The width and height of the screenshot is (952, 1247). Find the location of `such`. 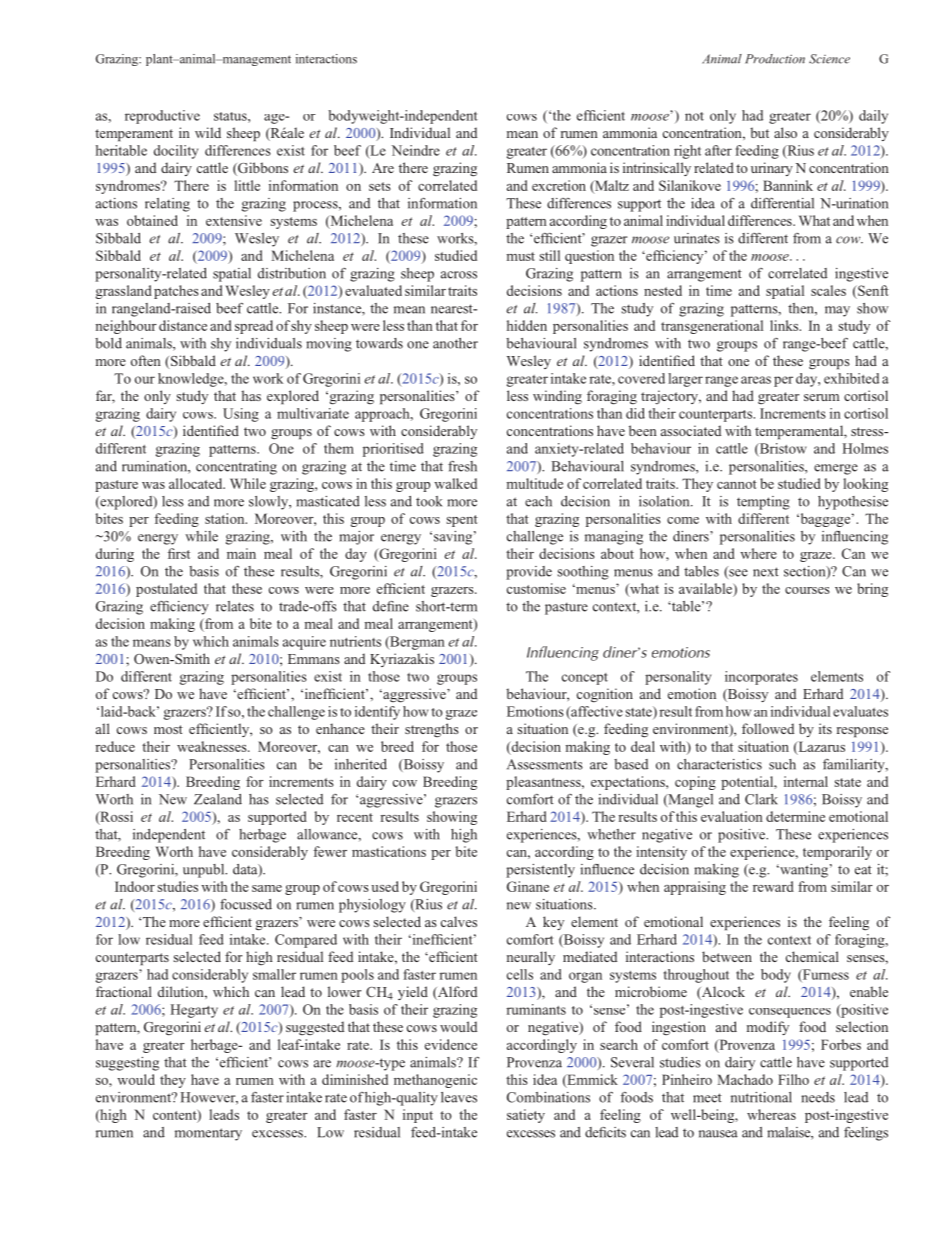

such is located at coordinates (782, 764).
